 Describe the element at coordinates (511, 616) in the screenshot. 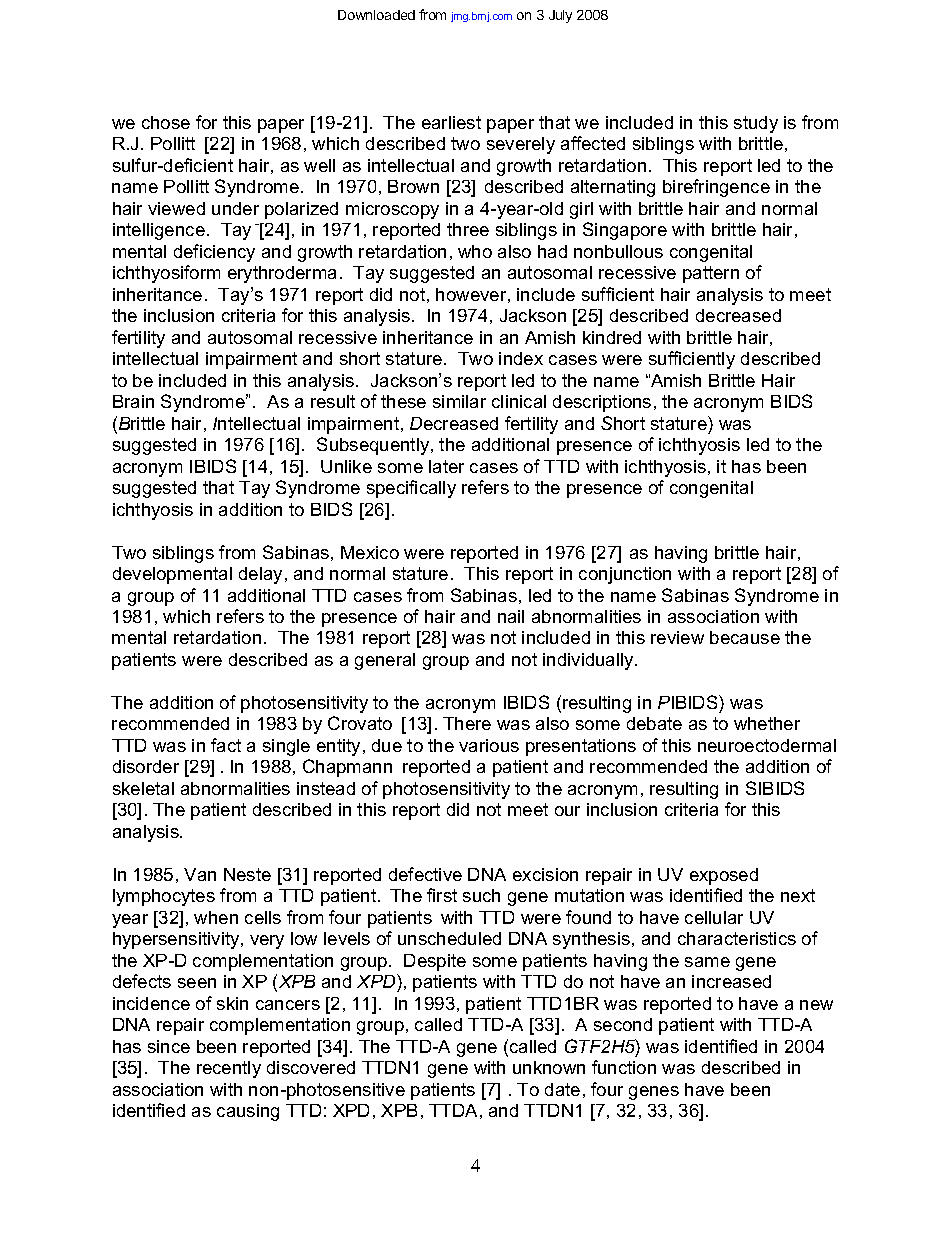

I see `nail` at that location.
